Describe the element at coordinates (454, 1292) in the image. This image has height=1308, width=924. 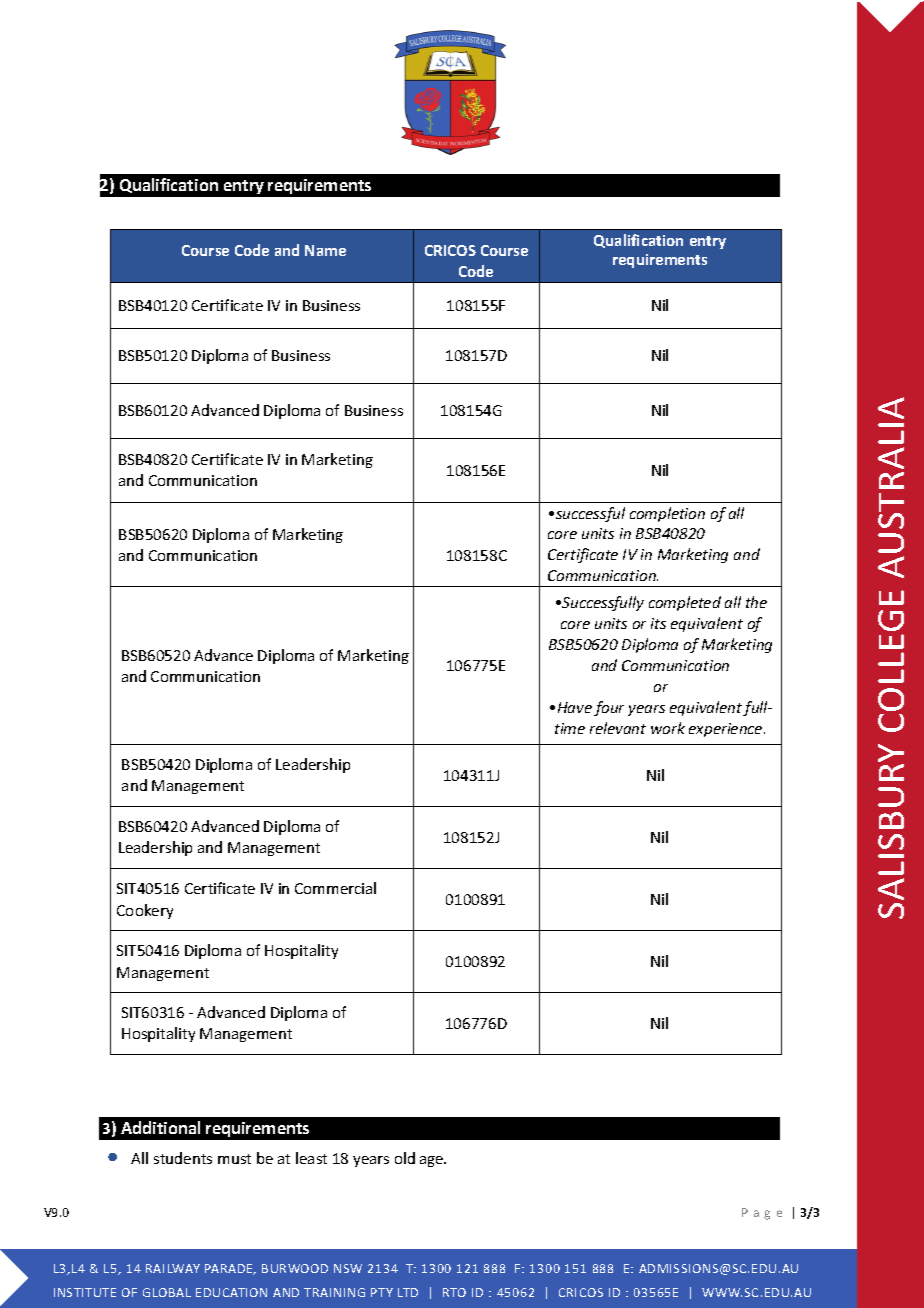
I see `RTO` at that location.
